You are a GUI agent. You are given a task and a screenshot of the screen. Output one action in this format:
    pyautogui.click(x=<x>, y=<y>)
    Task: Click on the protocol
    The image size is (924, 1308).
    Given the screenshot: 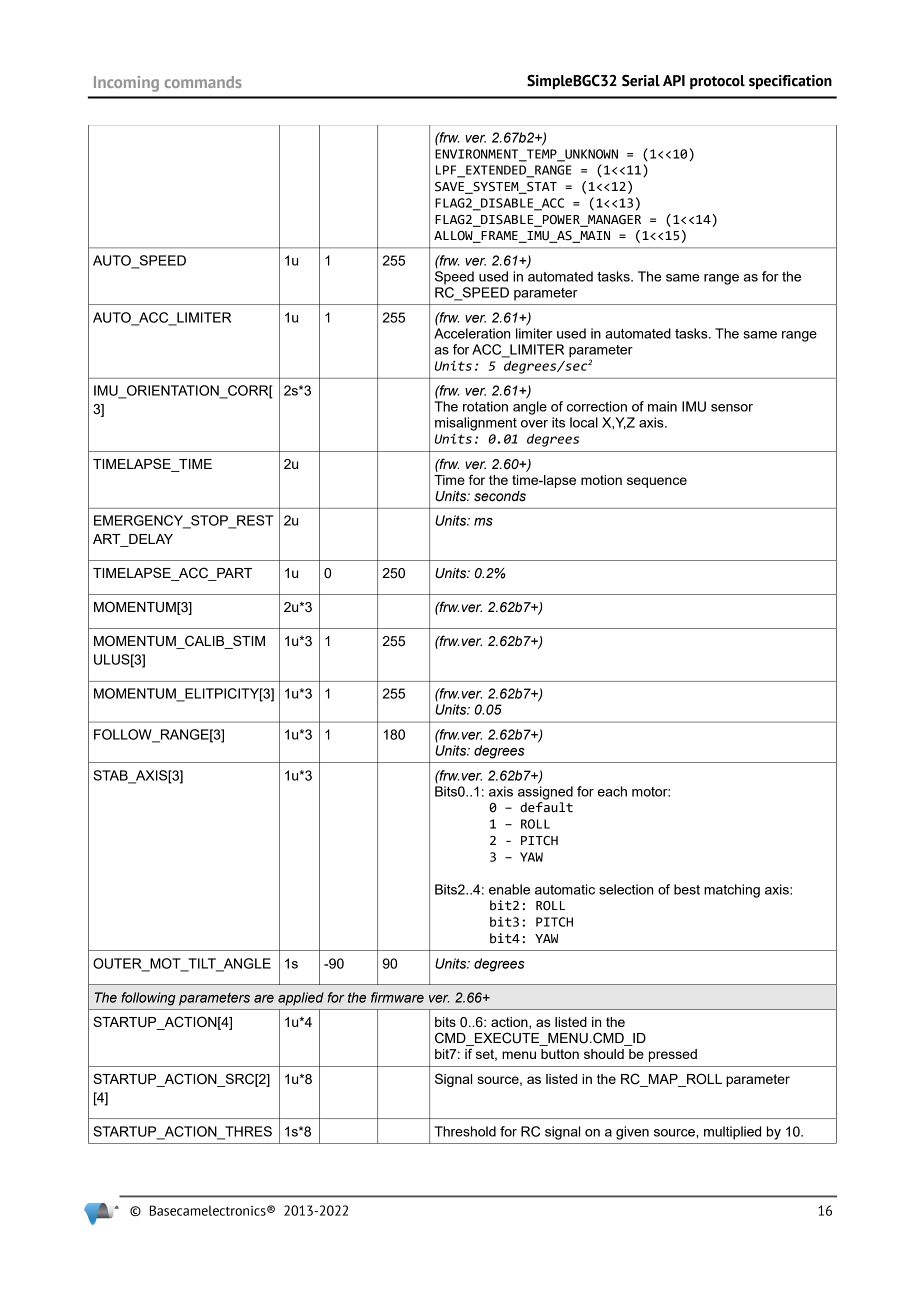 What is the action you would take?
    pyautogui.click(x=717, y=82)
